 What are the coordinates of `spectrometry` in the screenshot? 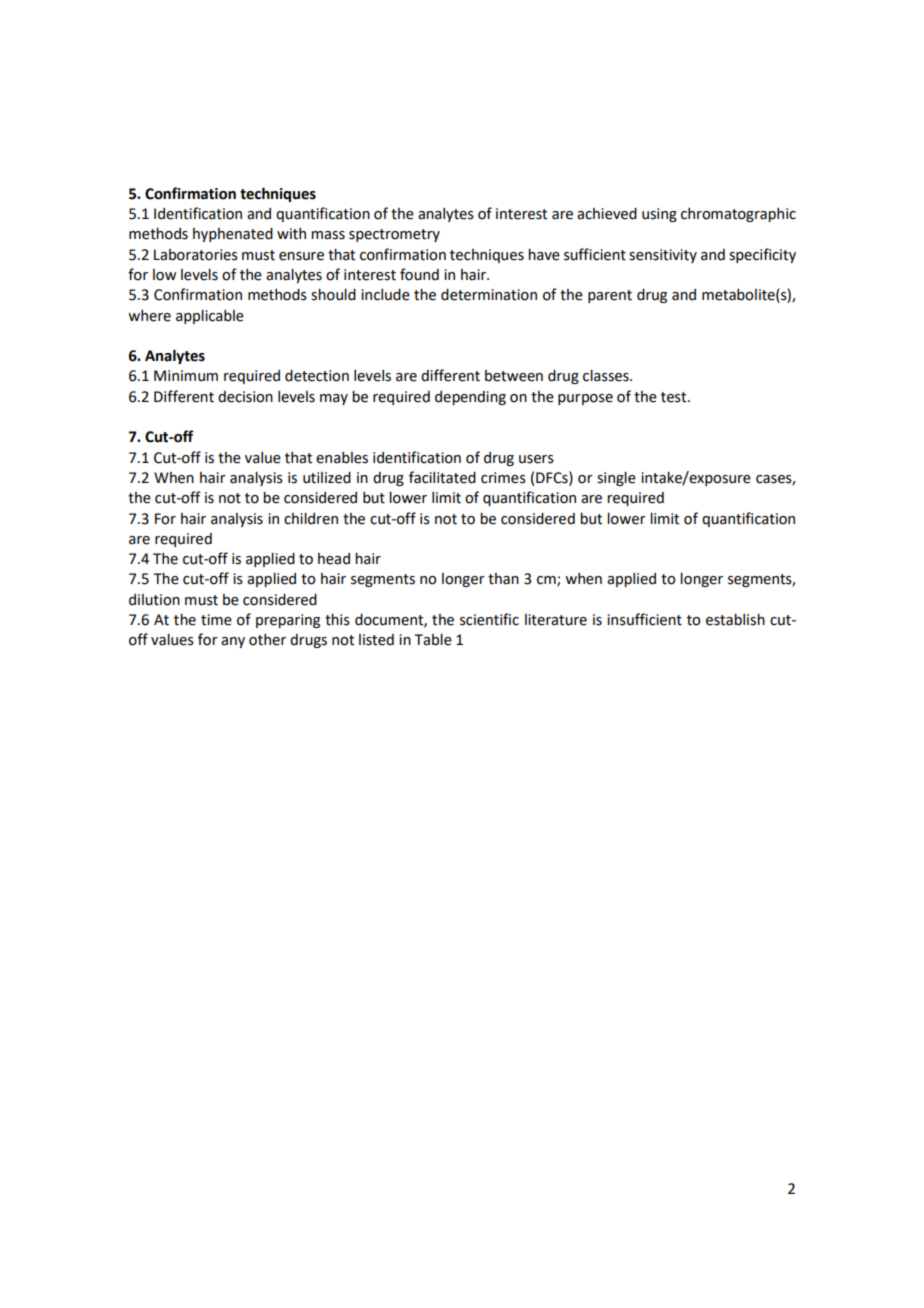 It's located at (394, 235).
